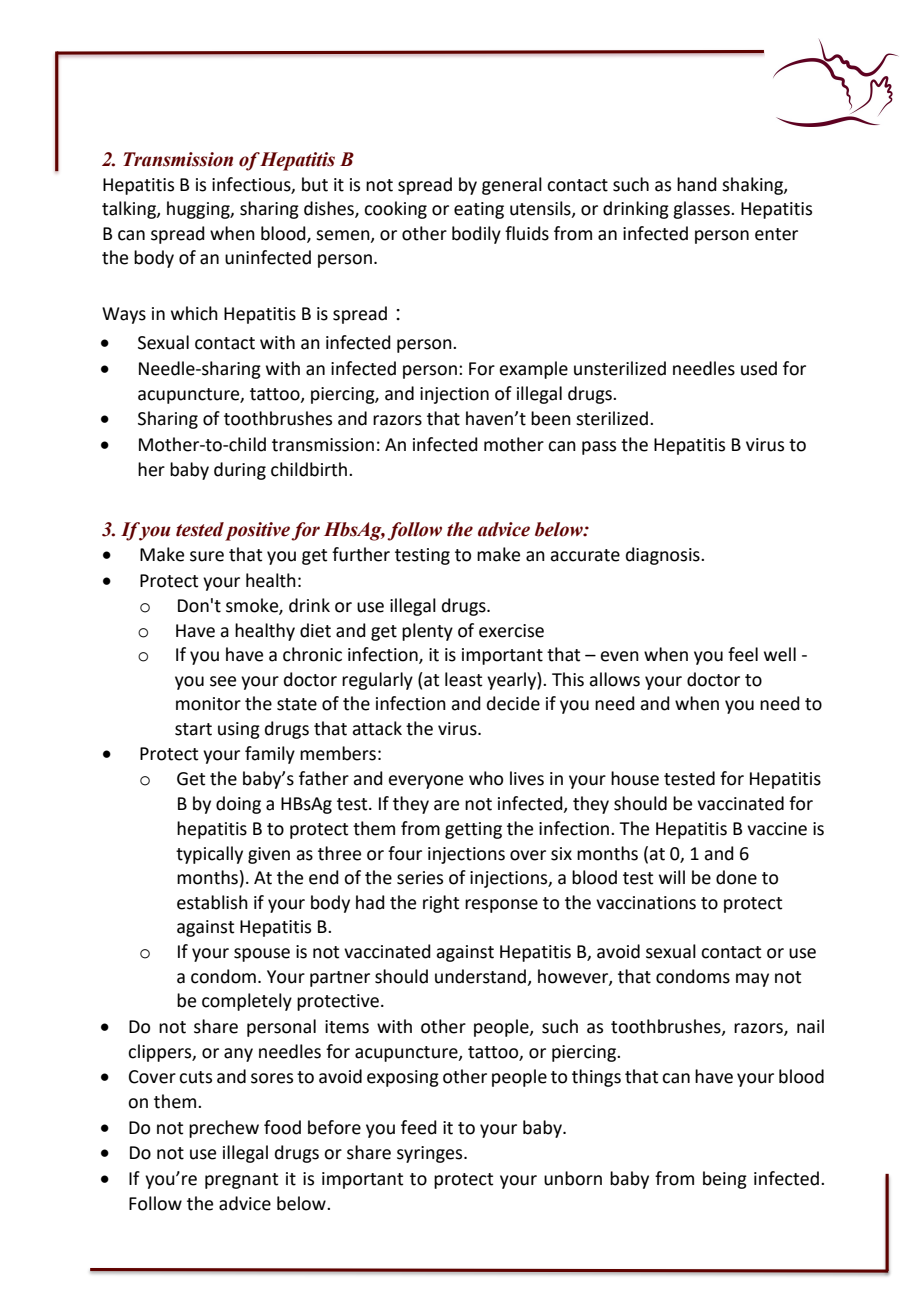 This screenshot has height=1308, width=924. Describe the element at coordinates (486, 778) in the screenshot. I see `who` at that location.
